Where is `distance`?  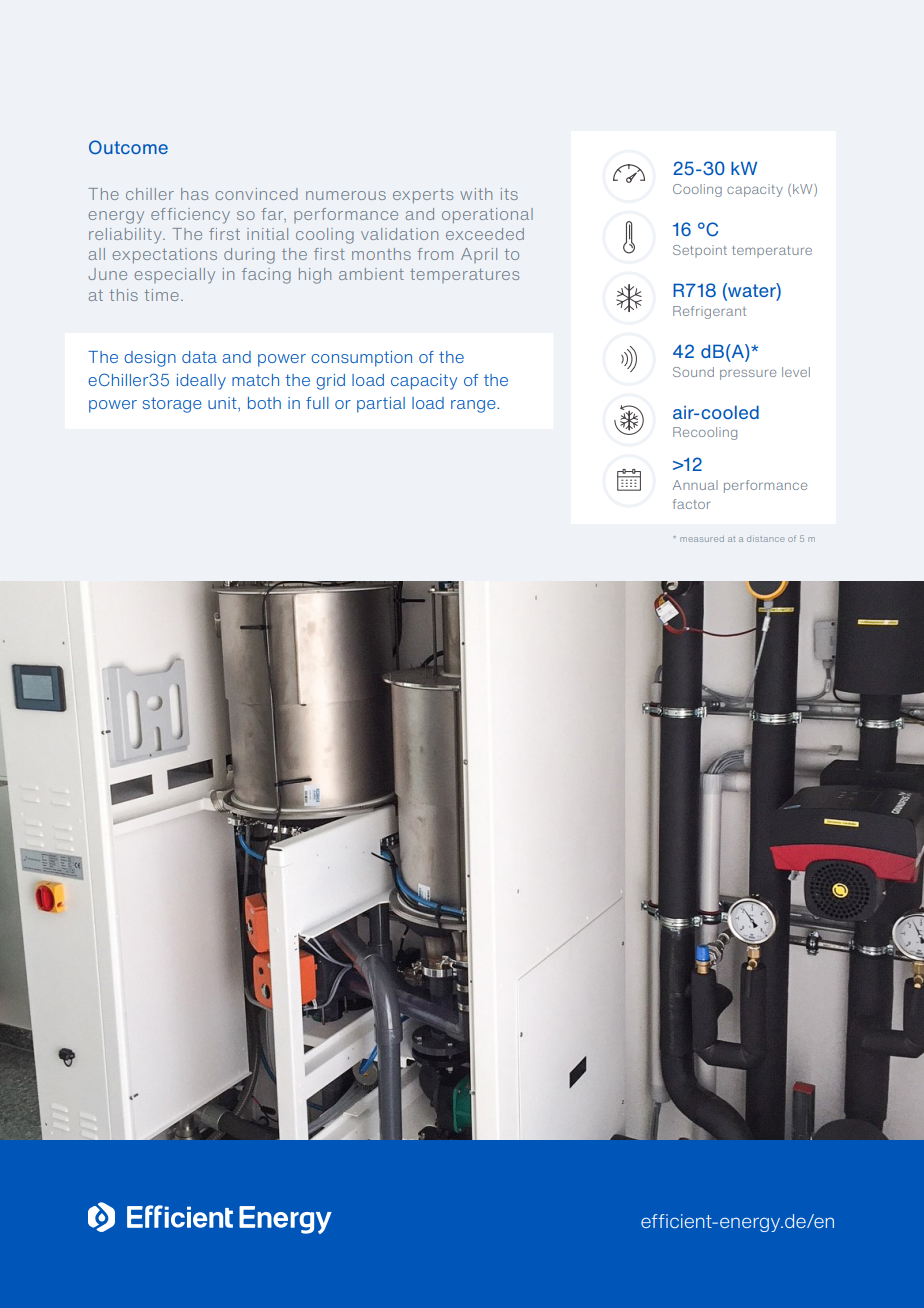 distance is located at coordinates (765, 539).
